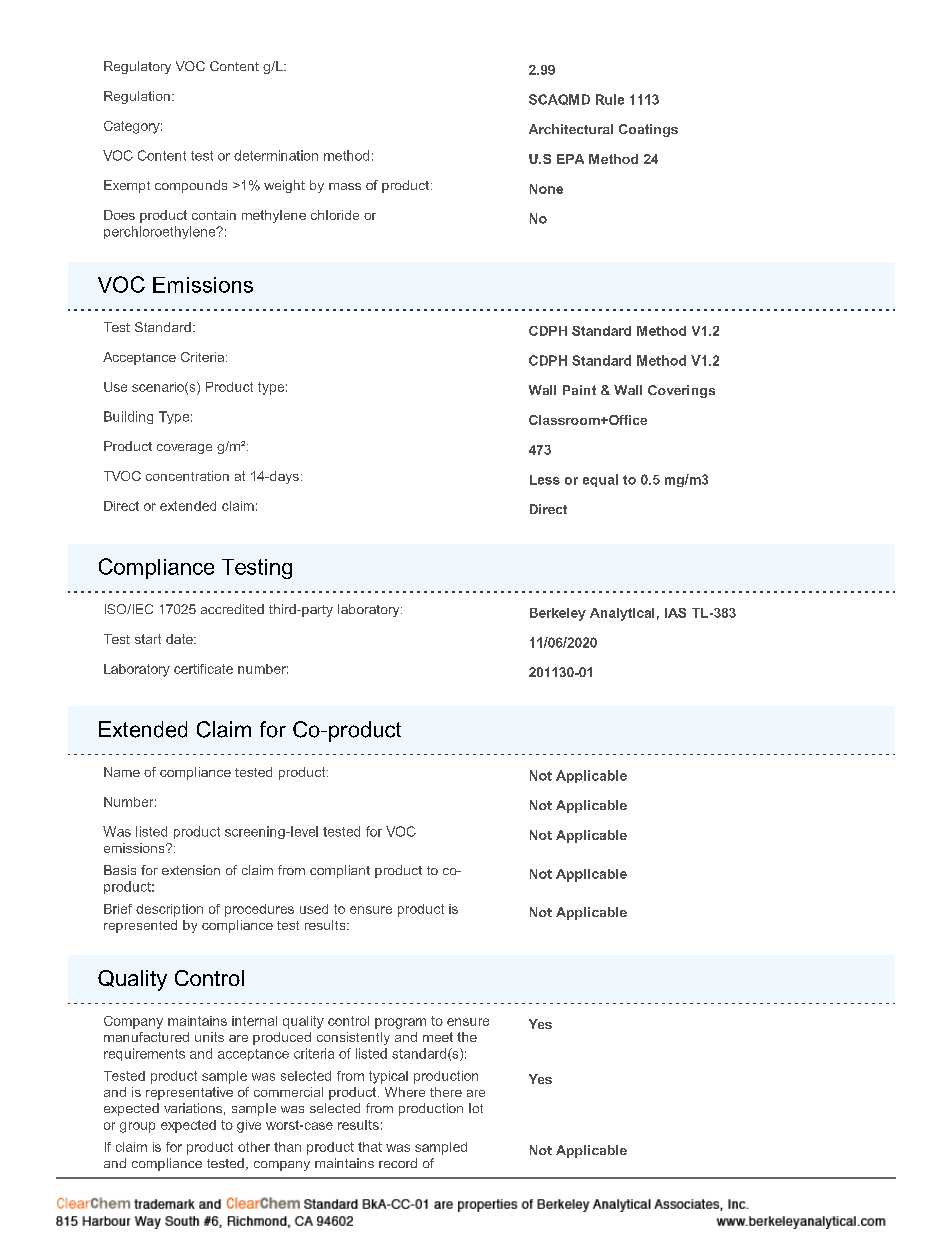 Image resolution: width=952 pixels, height=1233 pixels. I want to click on Analytical, so click(622, 614).
